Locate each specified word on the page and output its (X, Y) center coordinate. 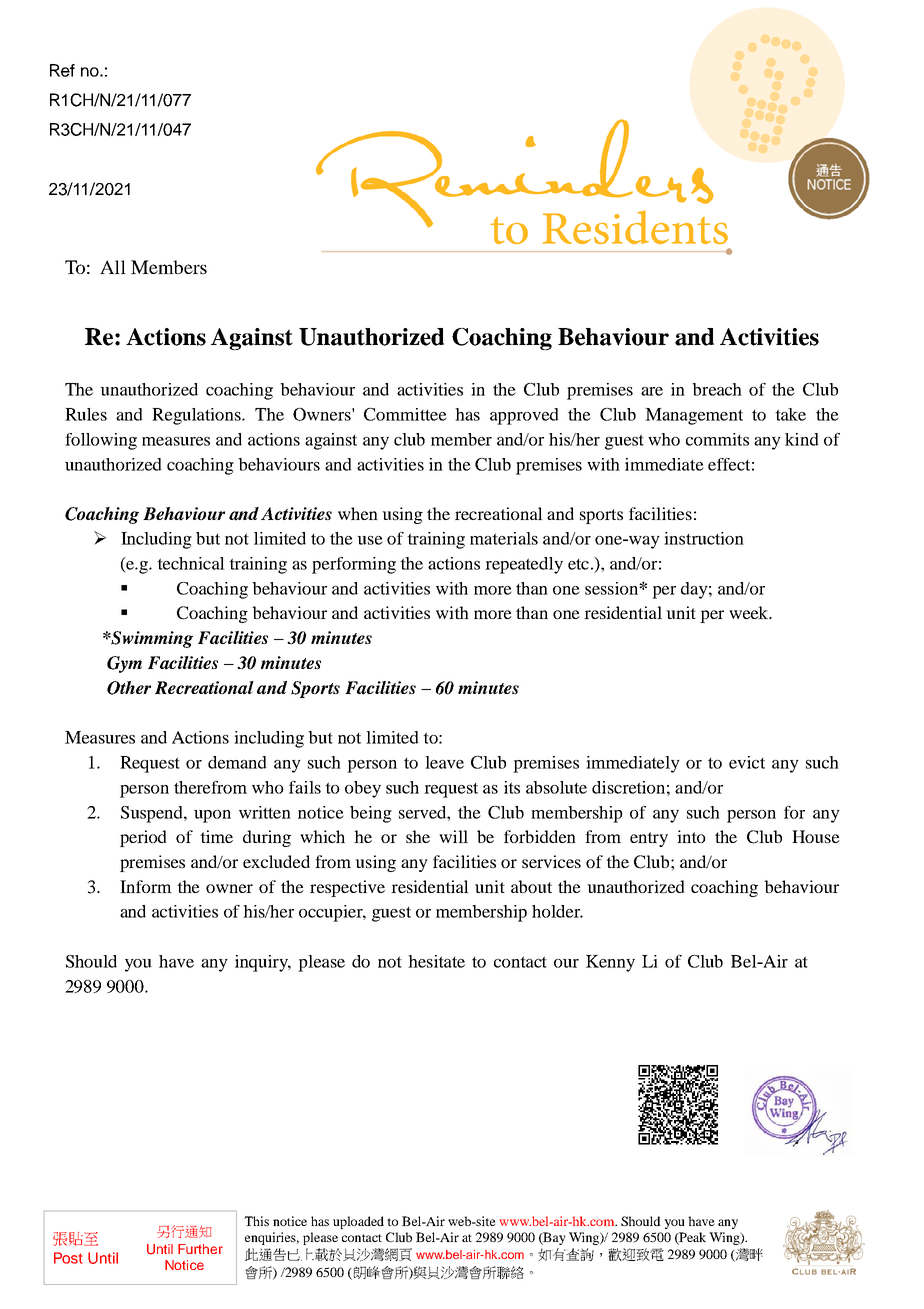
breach (717, 389)
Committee (405, 414)
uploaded (358, 1222)
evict (747, 762)
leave (444, 762)
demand (237, 762)
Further (200, 1249)
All (113, 267)
